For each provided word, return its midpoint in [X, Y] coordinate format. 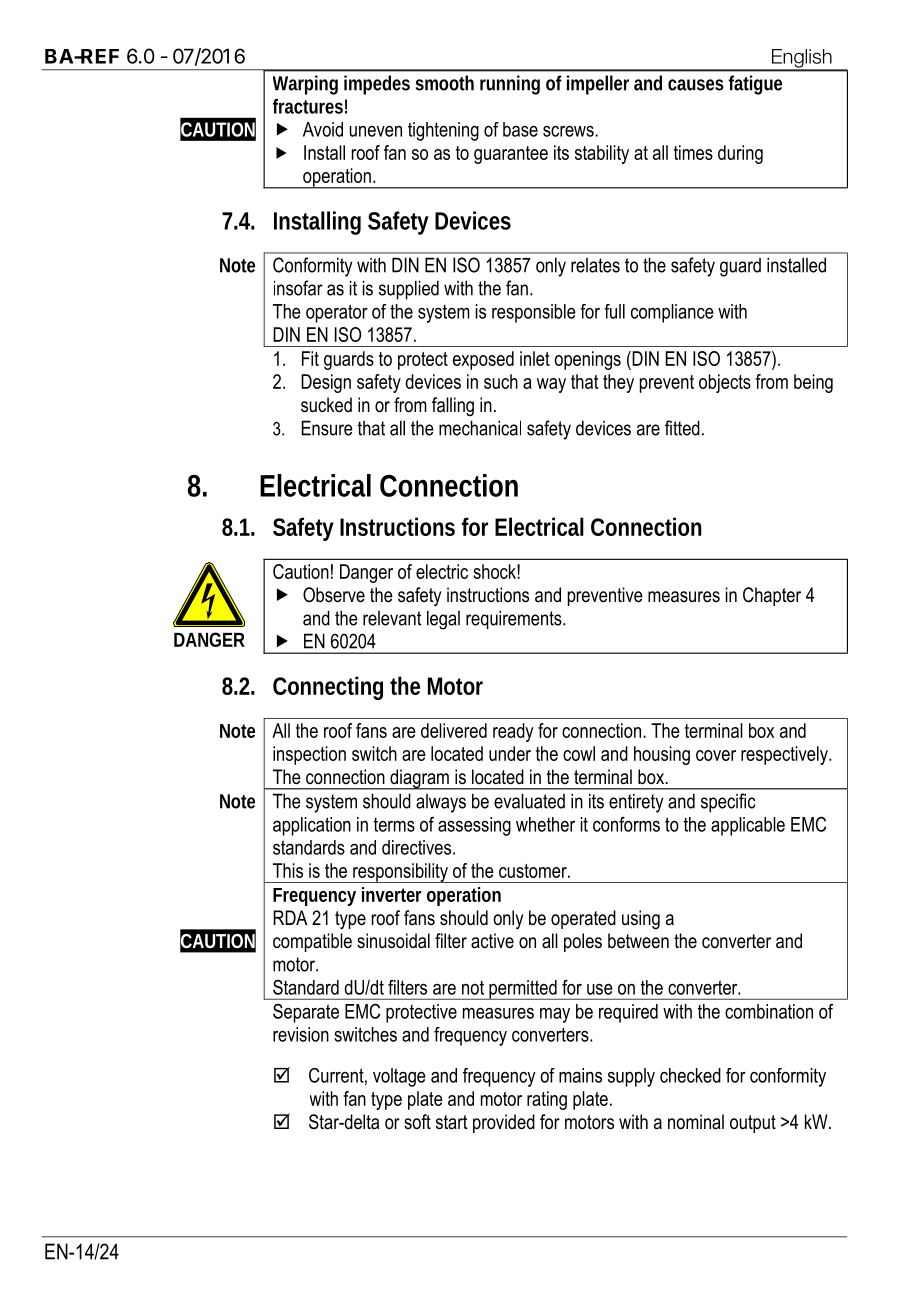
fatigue [755, 85]
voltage [399, 1077]
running [510, 85]
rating [547, 1100]
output [753, 1124]
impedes [377, 85]
